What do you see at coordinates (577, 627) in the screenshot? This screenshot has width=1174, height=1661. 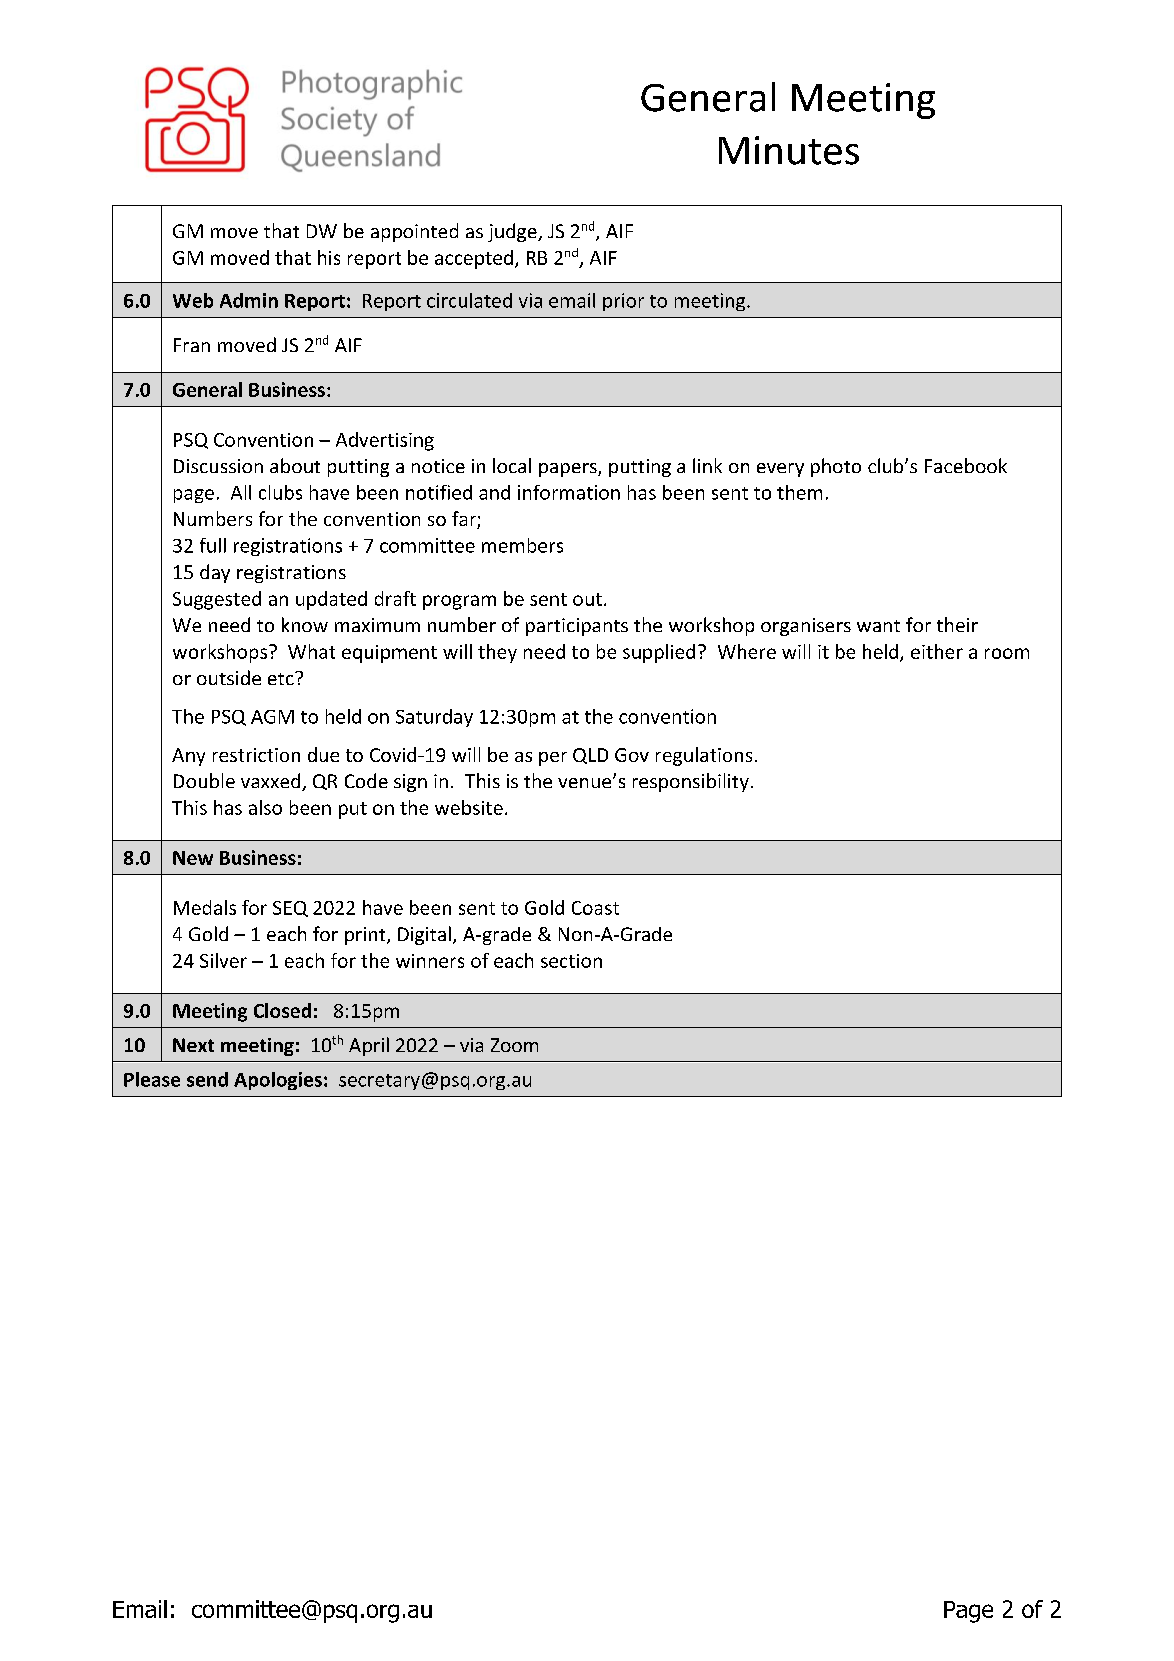 I see `participants` at bounding box center [577, 627].
